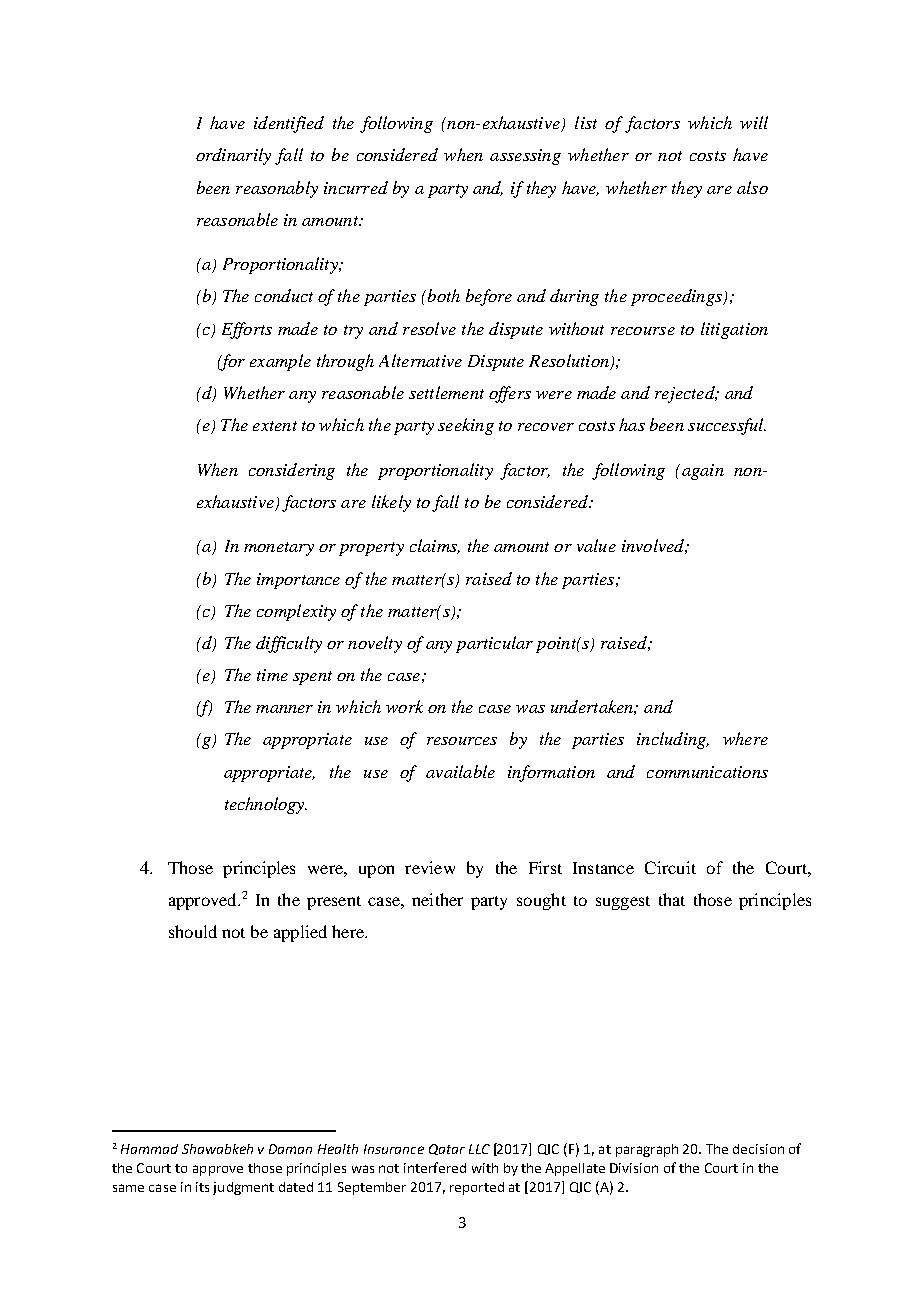  What do you see at coordinates (430, 867) in the document?
I see `review` at bounding box center [430, 867].
